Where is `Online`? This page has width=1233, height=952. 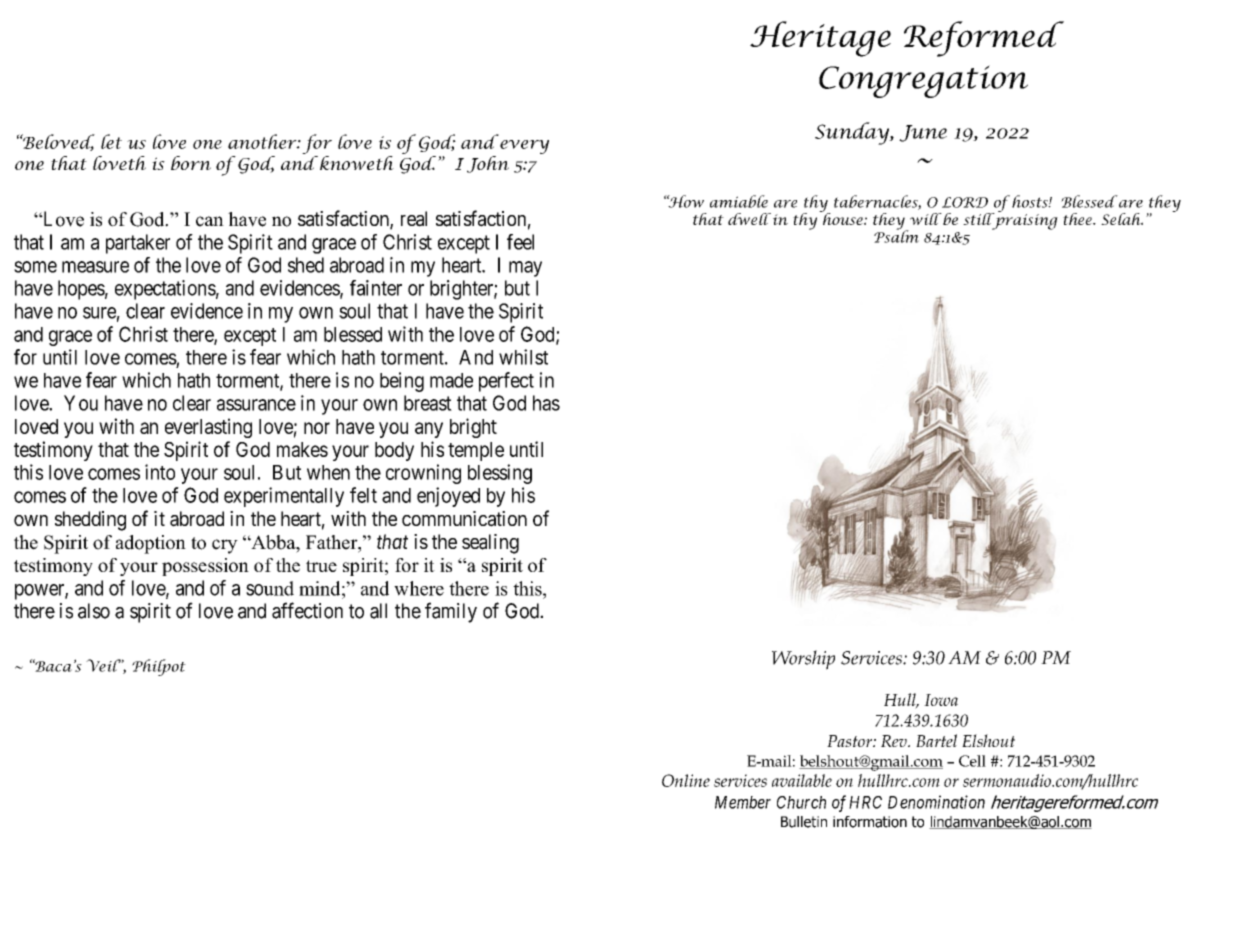
Online is located at coordinates (686, 780).
